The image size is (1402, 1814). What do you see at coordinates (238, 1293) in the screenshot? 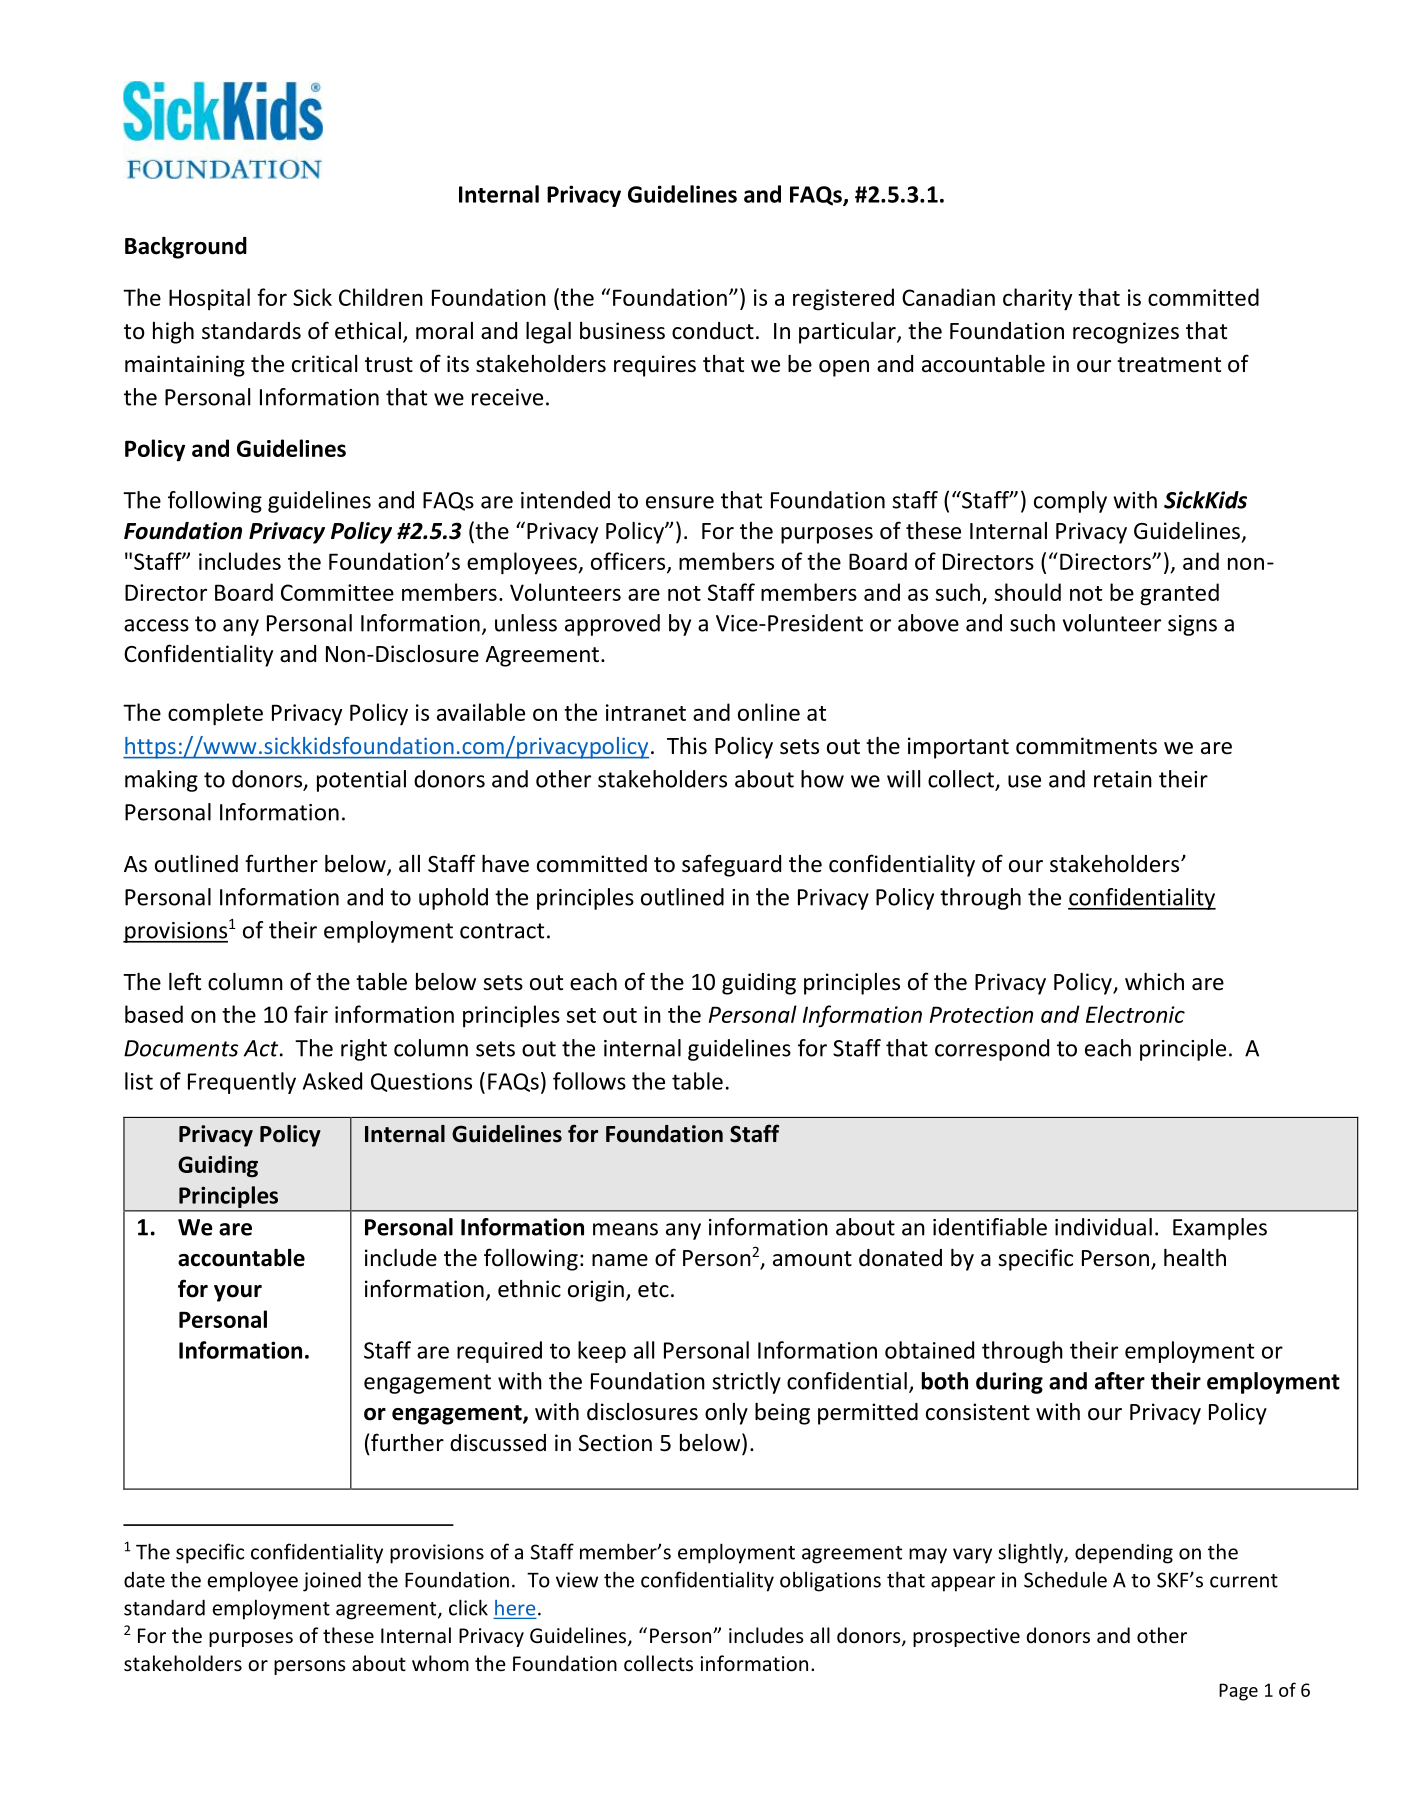
I see `your` at bounding box center [238, 1293].
